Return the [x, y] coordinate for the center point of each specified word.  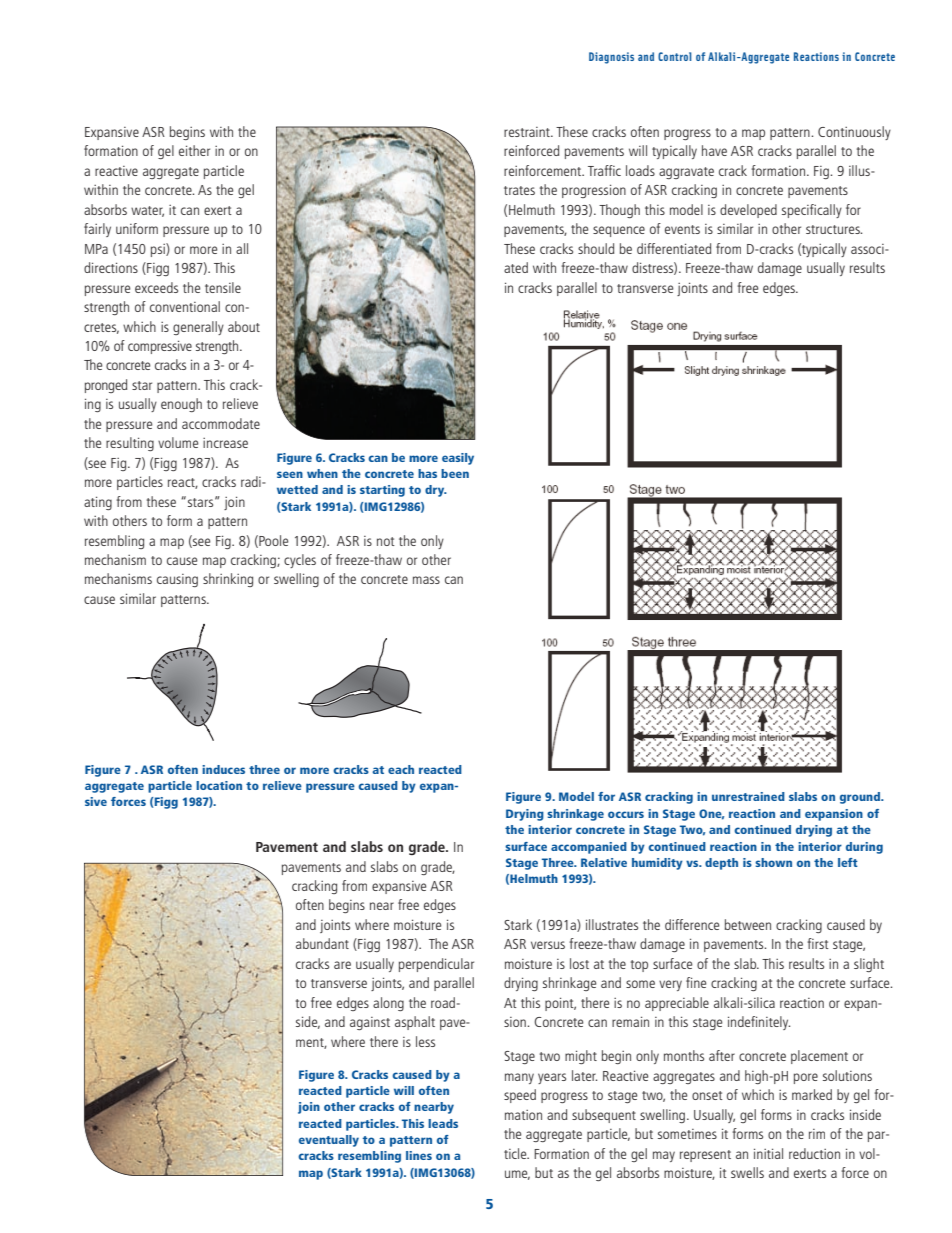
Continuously [854, 133]
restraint [528, 132]
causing [177, 580]
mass [426, 580]
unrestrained [748, 796]
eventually [329, 1141]
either [194, 150]
